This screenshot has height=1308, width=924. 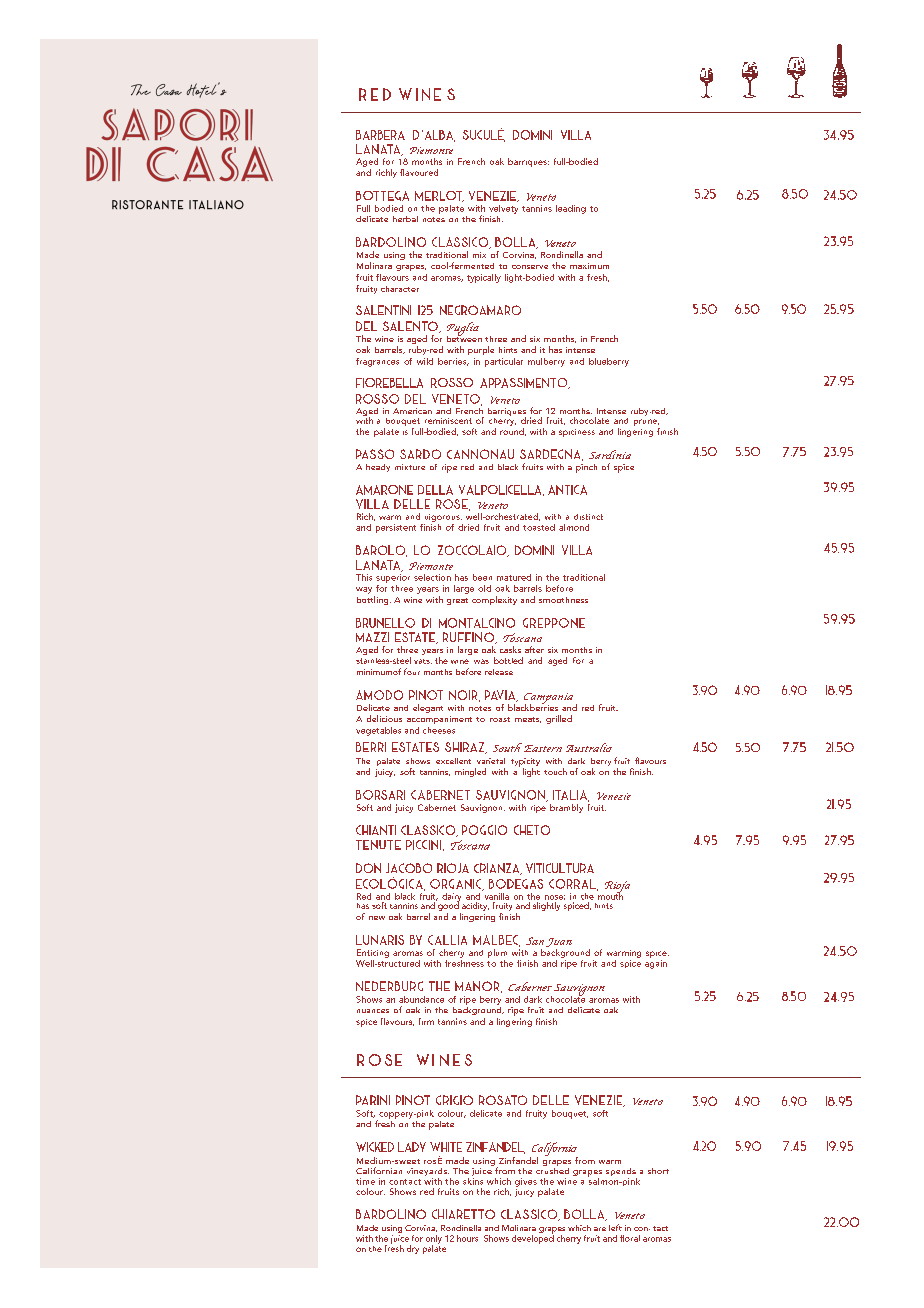 I want to click on maximum, so click(x=589, y=266).
